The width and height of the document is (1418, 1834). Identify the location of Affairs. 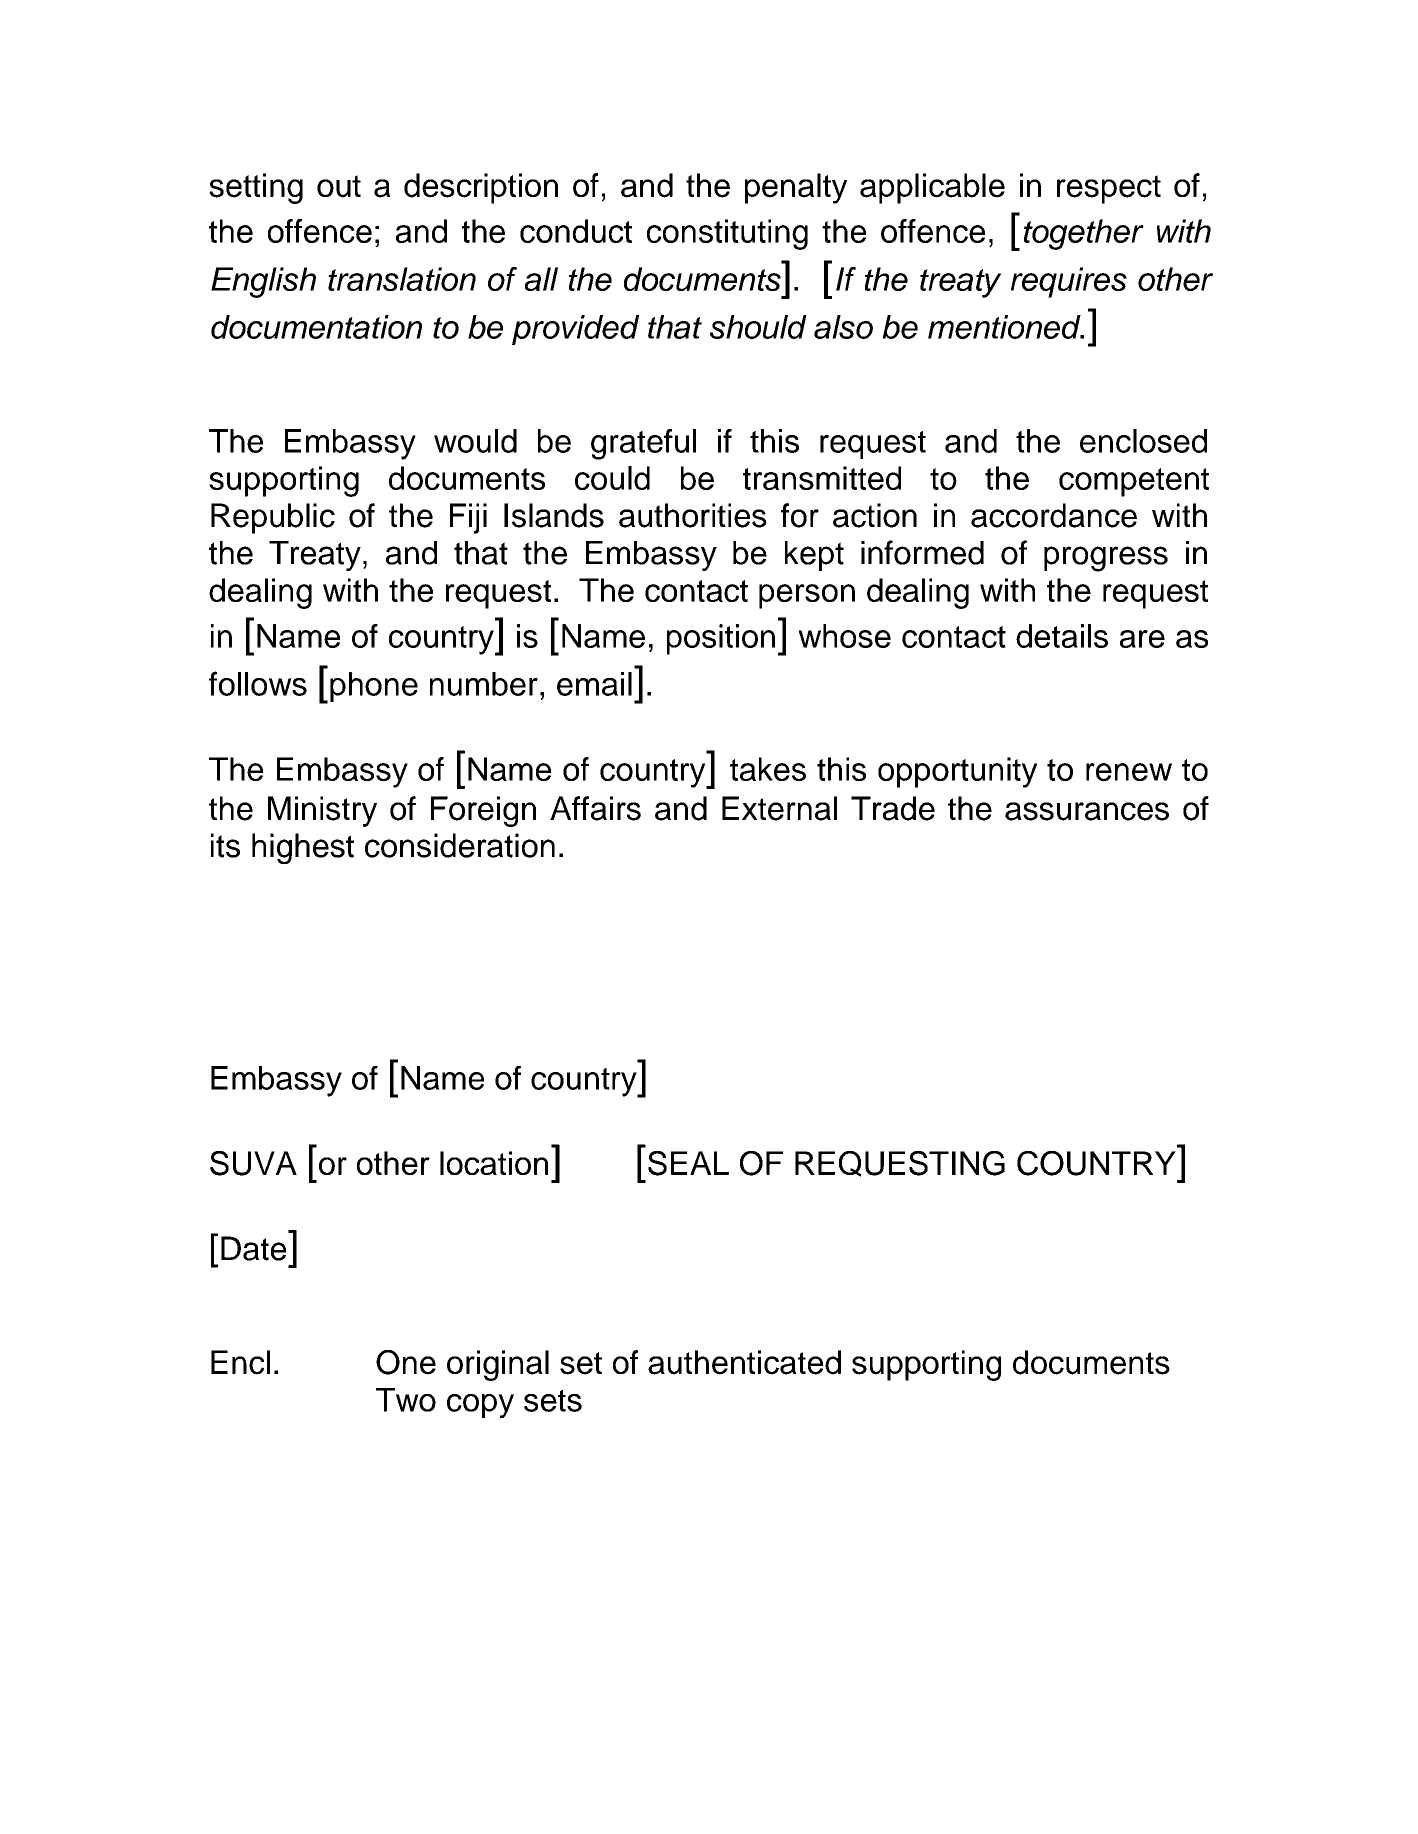
(595, 808).
